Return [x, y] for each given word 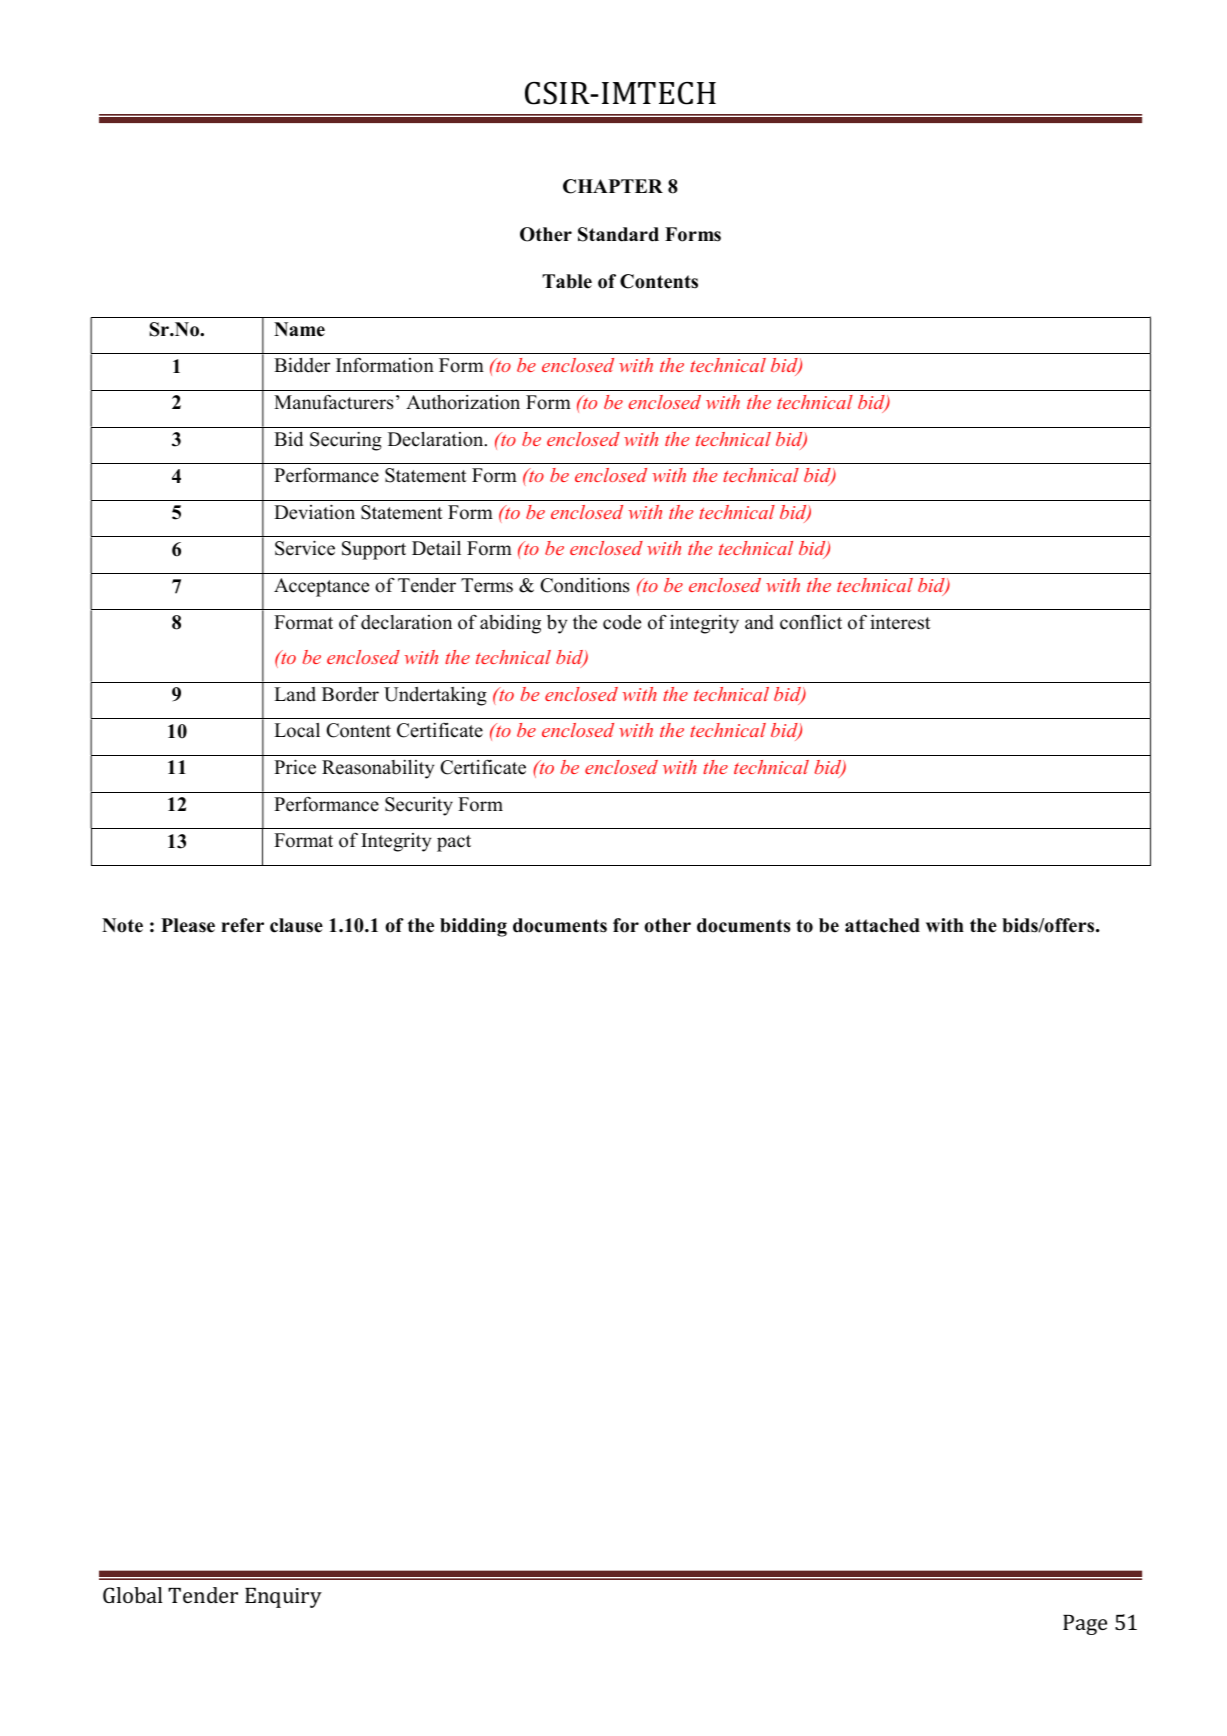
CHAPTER [613, 186]
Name [299, 329]
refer [242, 925]
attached [882, 925]
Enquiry [283, 1598]
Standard [618, 234]
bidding [473, 927]
